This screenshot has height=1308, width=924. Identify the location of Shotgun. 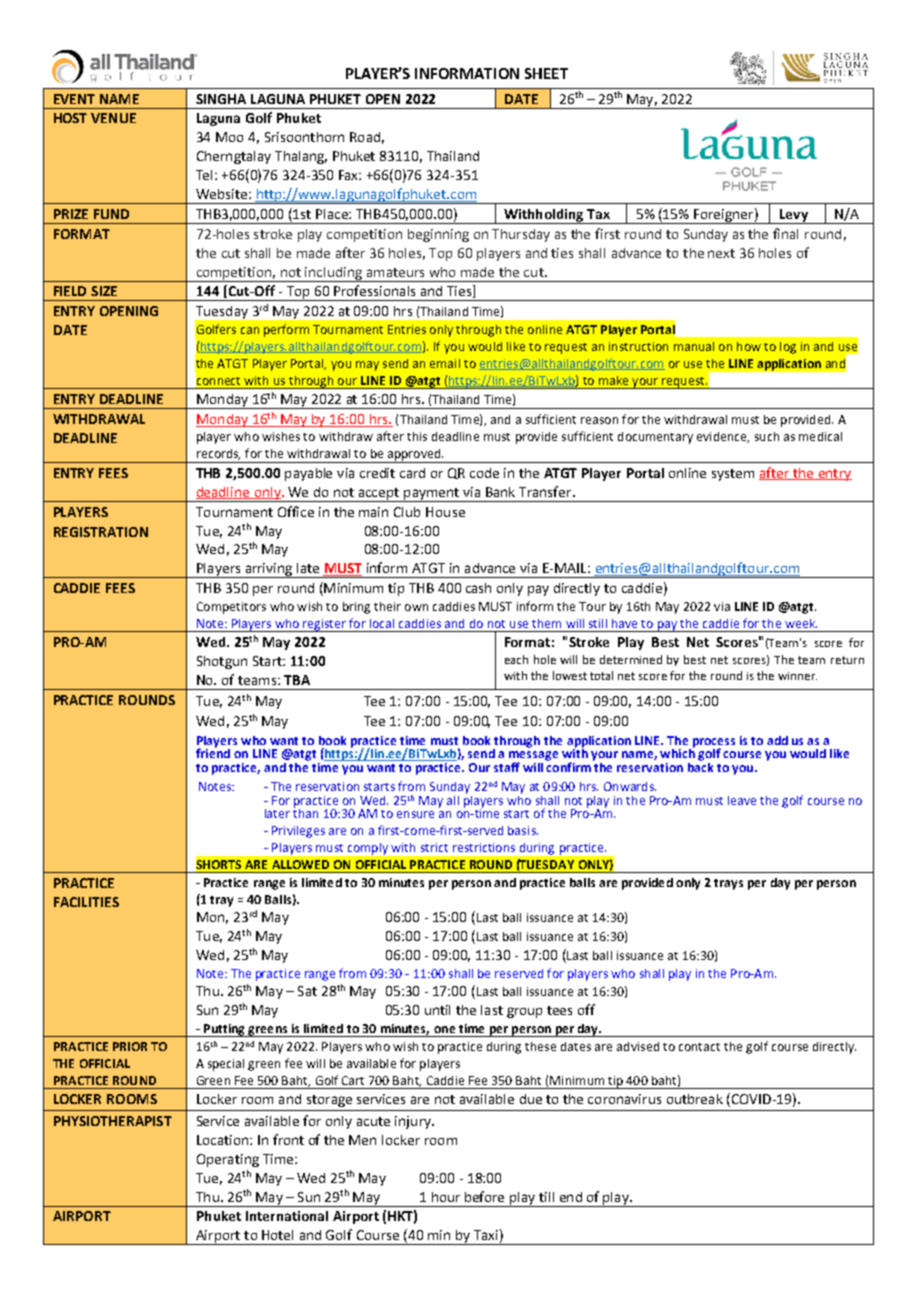
(222, 662).
